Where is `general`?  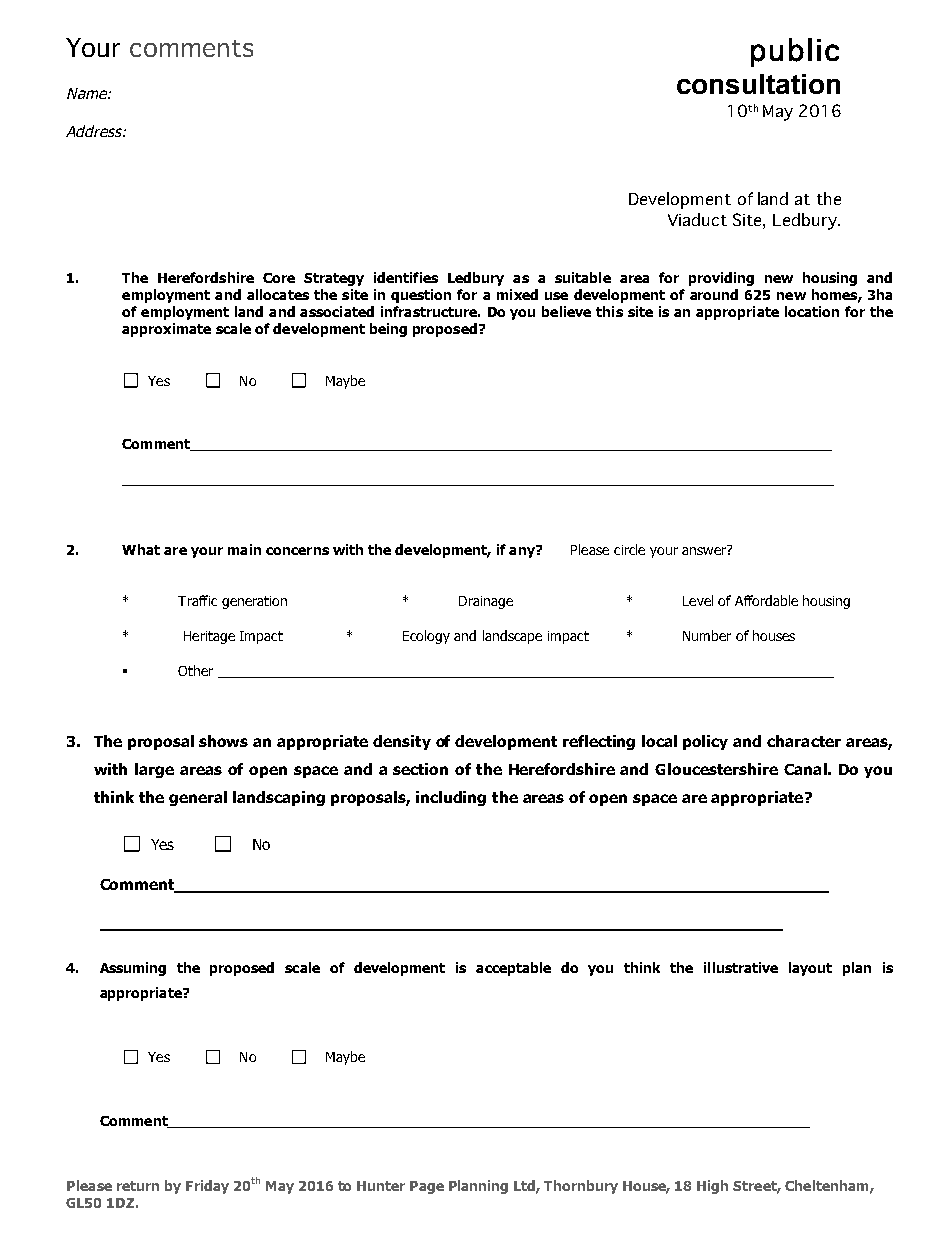 general is located at coordinates (198, 798).
